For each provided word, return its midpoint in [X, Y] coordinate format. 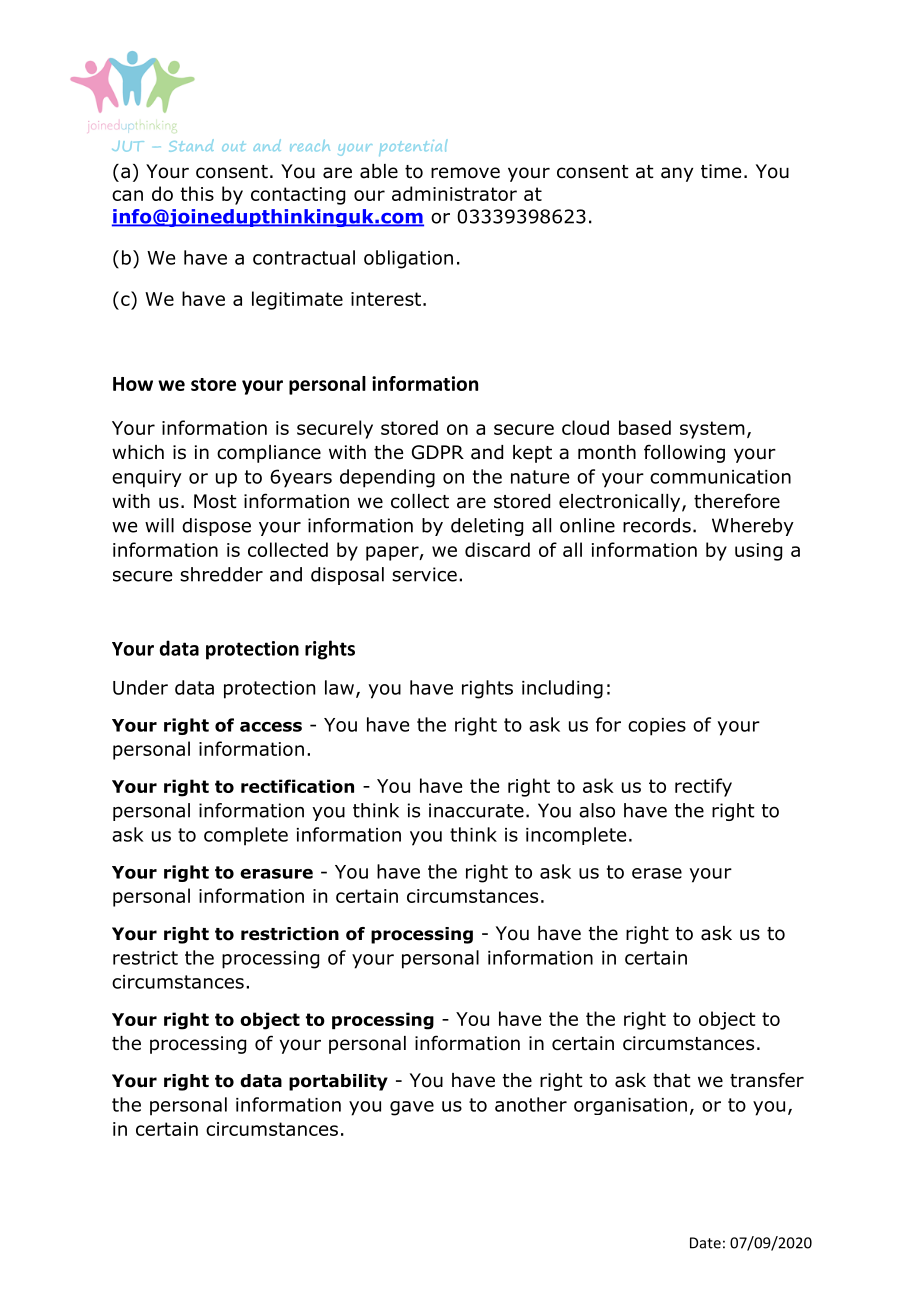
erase [657, 873]
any [677, 174]
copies [657, 727]
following [684, 453]
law [339, 687]
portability [338, 1082]
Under [140, 687]
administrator [454, 193]
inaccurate [476, 810]
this [197, 193]
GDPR [438, 452]
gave [412, 1108]
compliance [269, 454]
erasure [276, 874]
